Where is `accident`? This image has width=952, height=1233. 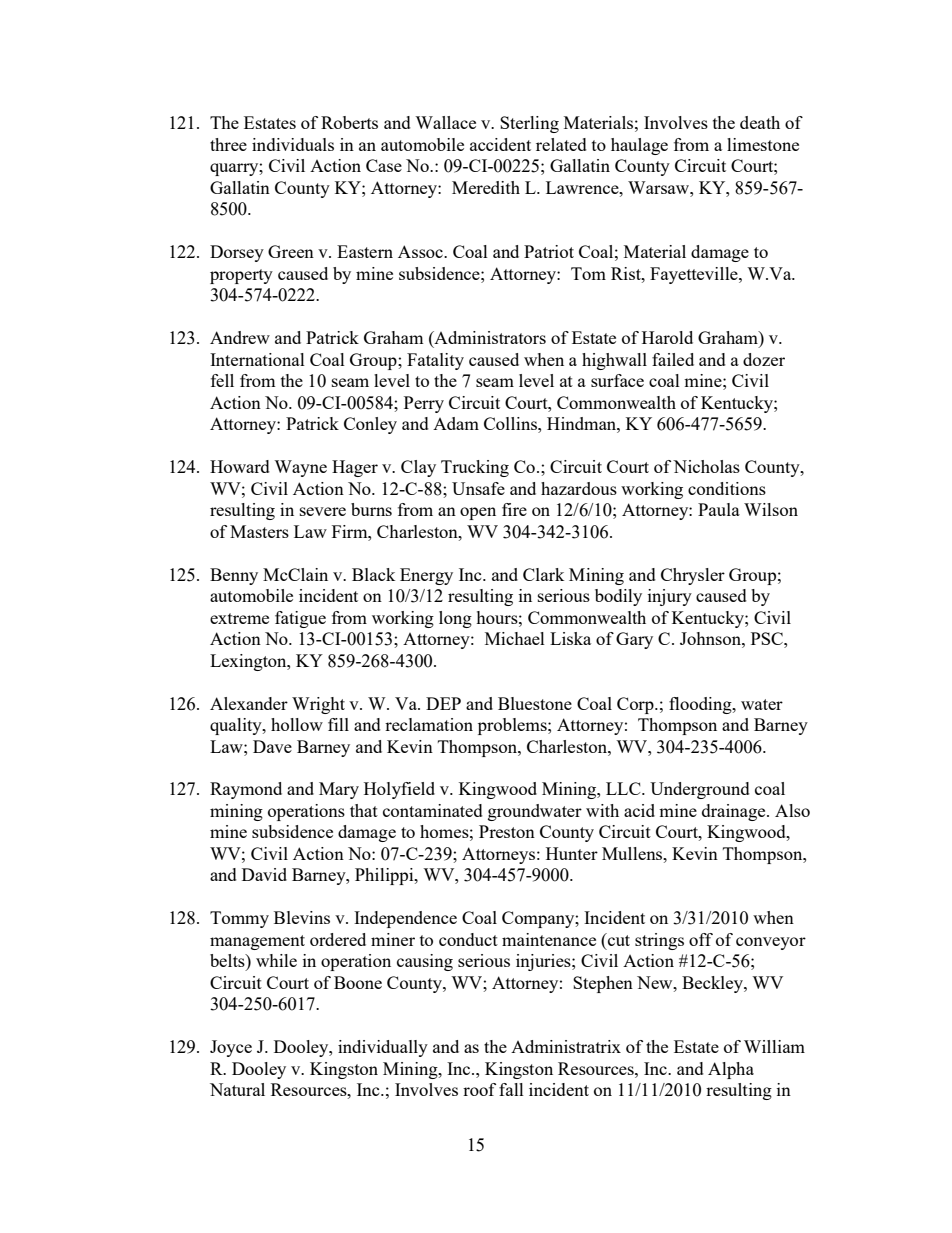 accident is located at coordinates (500, 144).
